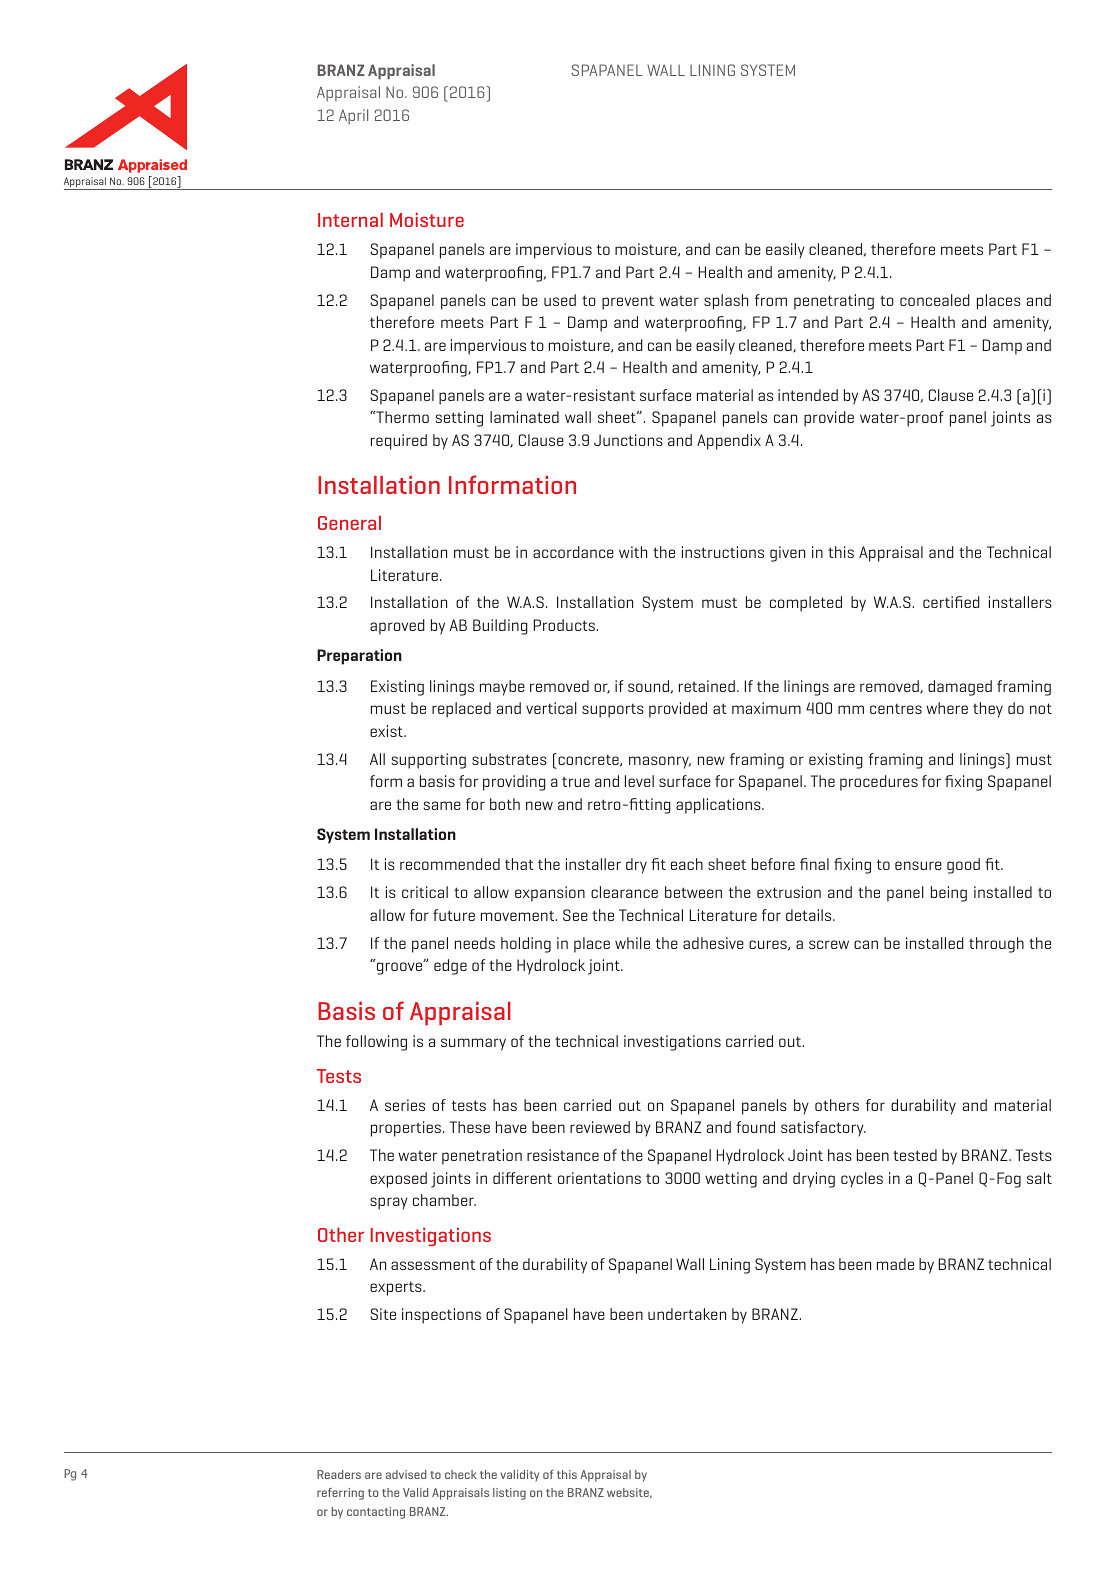  What do you see at coordinates (729, 442) in the screenshot?
I see `Appendix` at bounding box center [729, 442].
